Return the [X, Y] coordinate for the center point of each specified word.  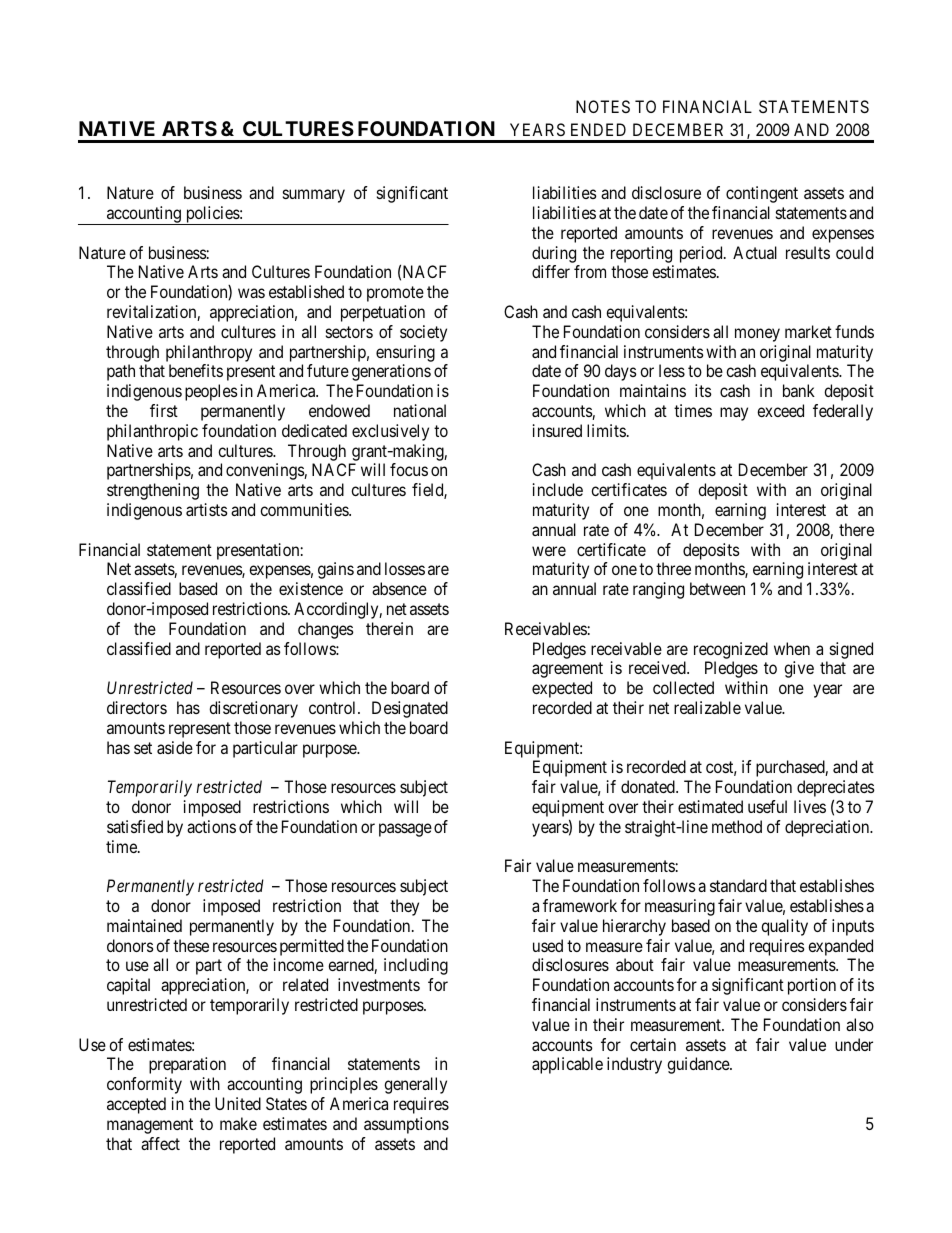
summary [314, 196]
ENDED [598, 129]
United [238, 1103]
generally [415, 1085]
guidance [699, 1065]
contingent [762, 194]
